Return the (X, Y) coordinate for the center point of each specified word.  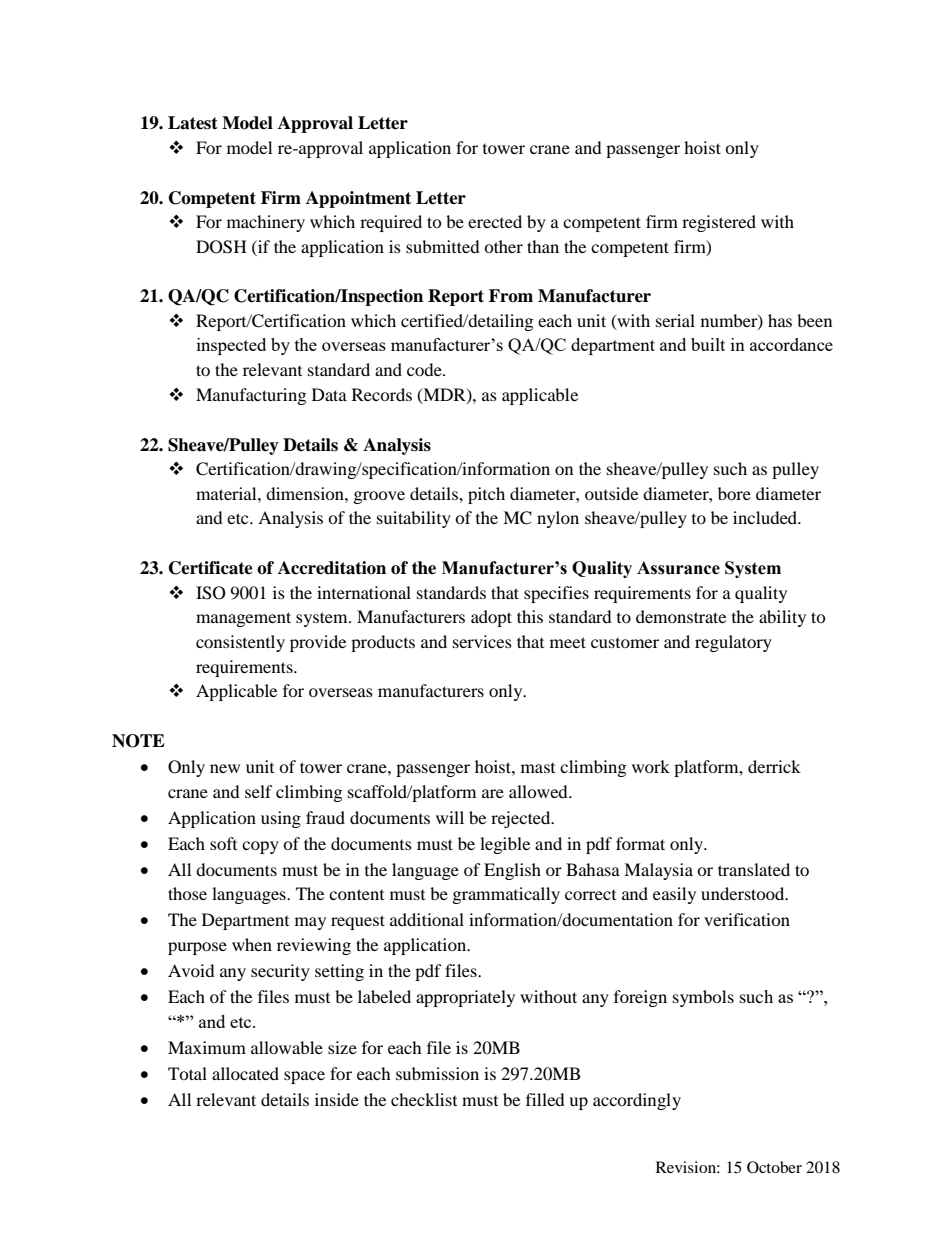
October (774, 1167)
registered (719, 223)
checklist (424, 1099)
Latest (193, 123)
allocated (245, 1073)
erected (495, 221)
